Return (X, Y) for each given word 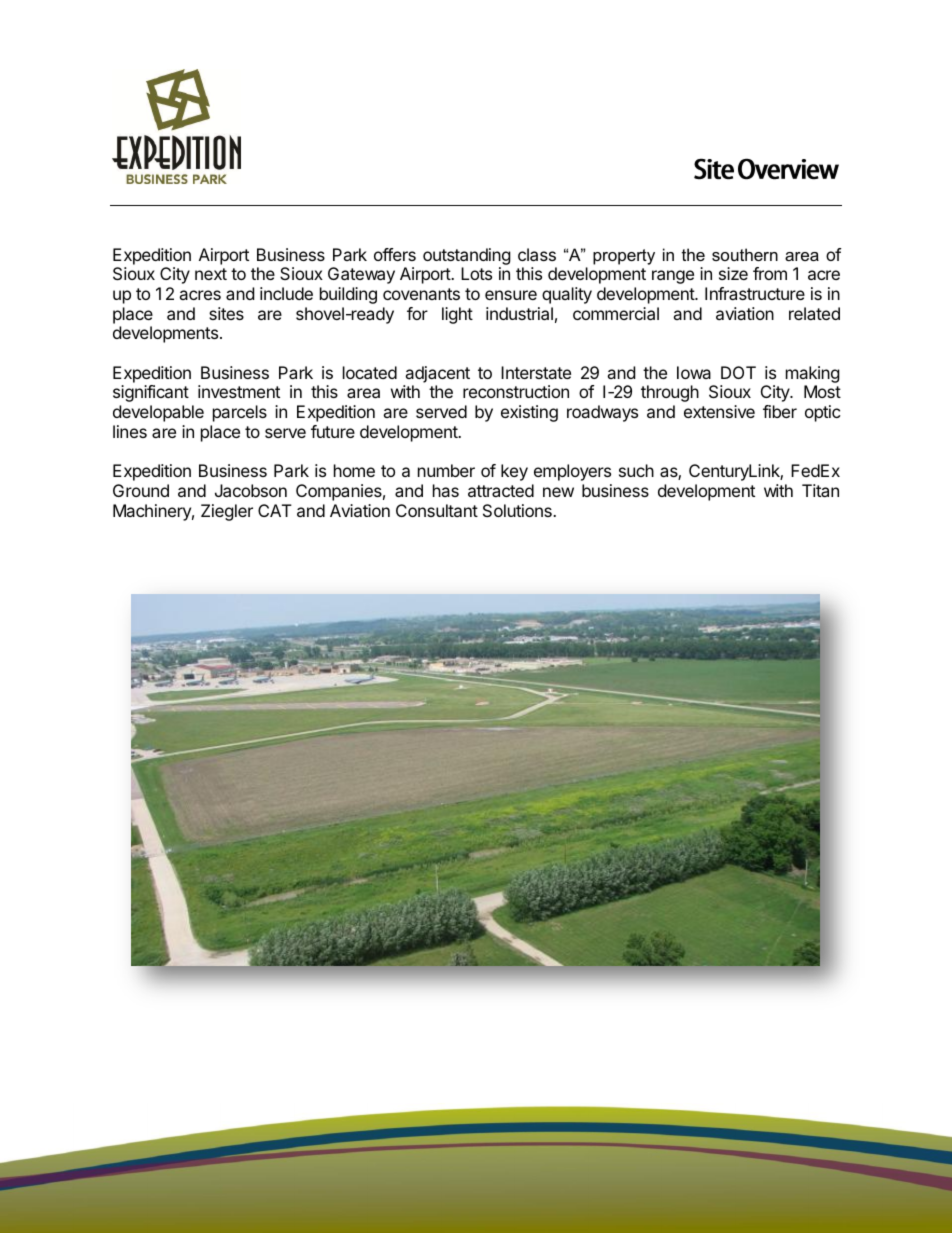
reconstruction (516, 391)
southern (745, 254)
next (211, 274)
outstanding (467, 256)
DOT (738, 372)
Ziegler (227, 512)
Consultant (437, 510)
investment (239, 391)
